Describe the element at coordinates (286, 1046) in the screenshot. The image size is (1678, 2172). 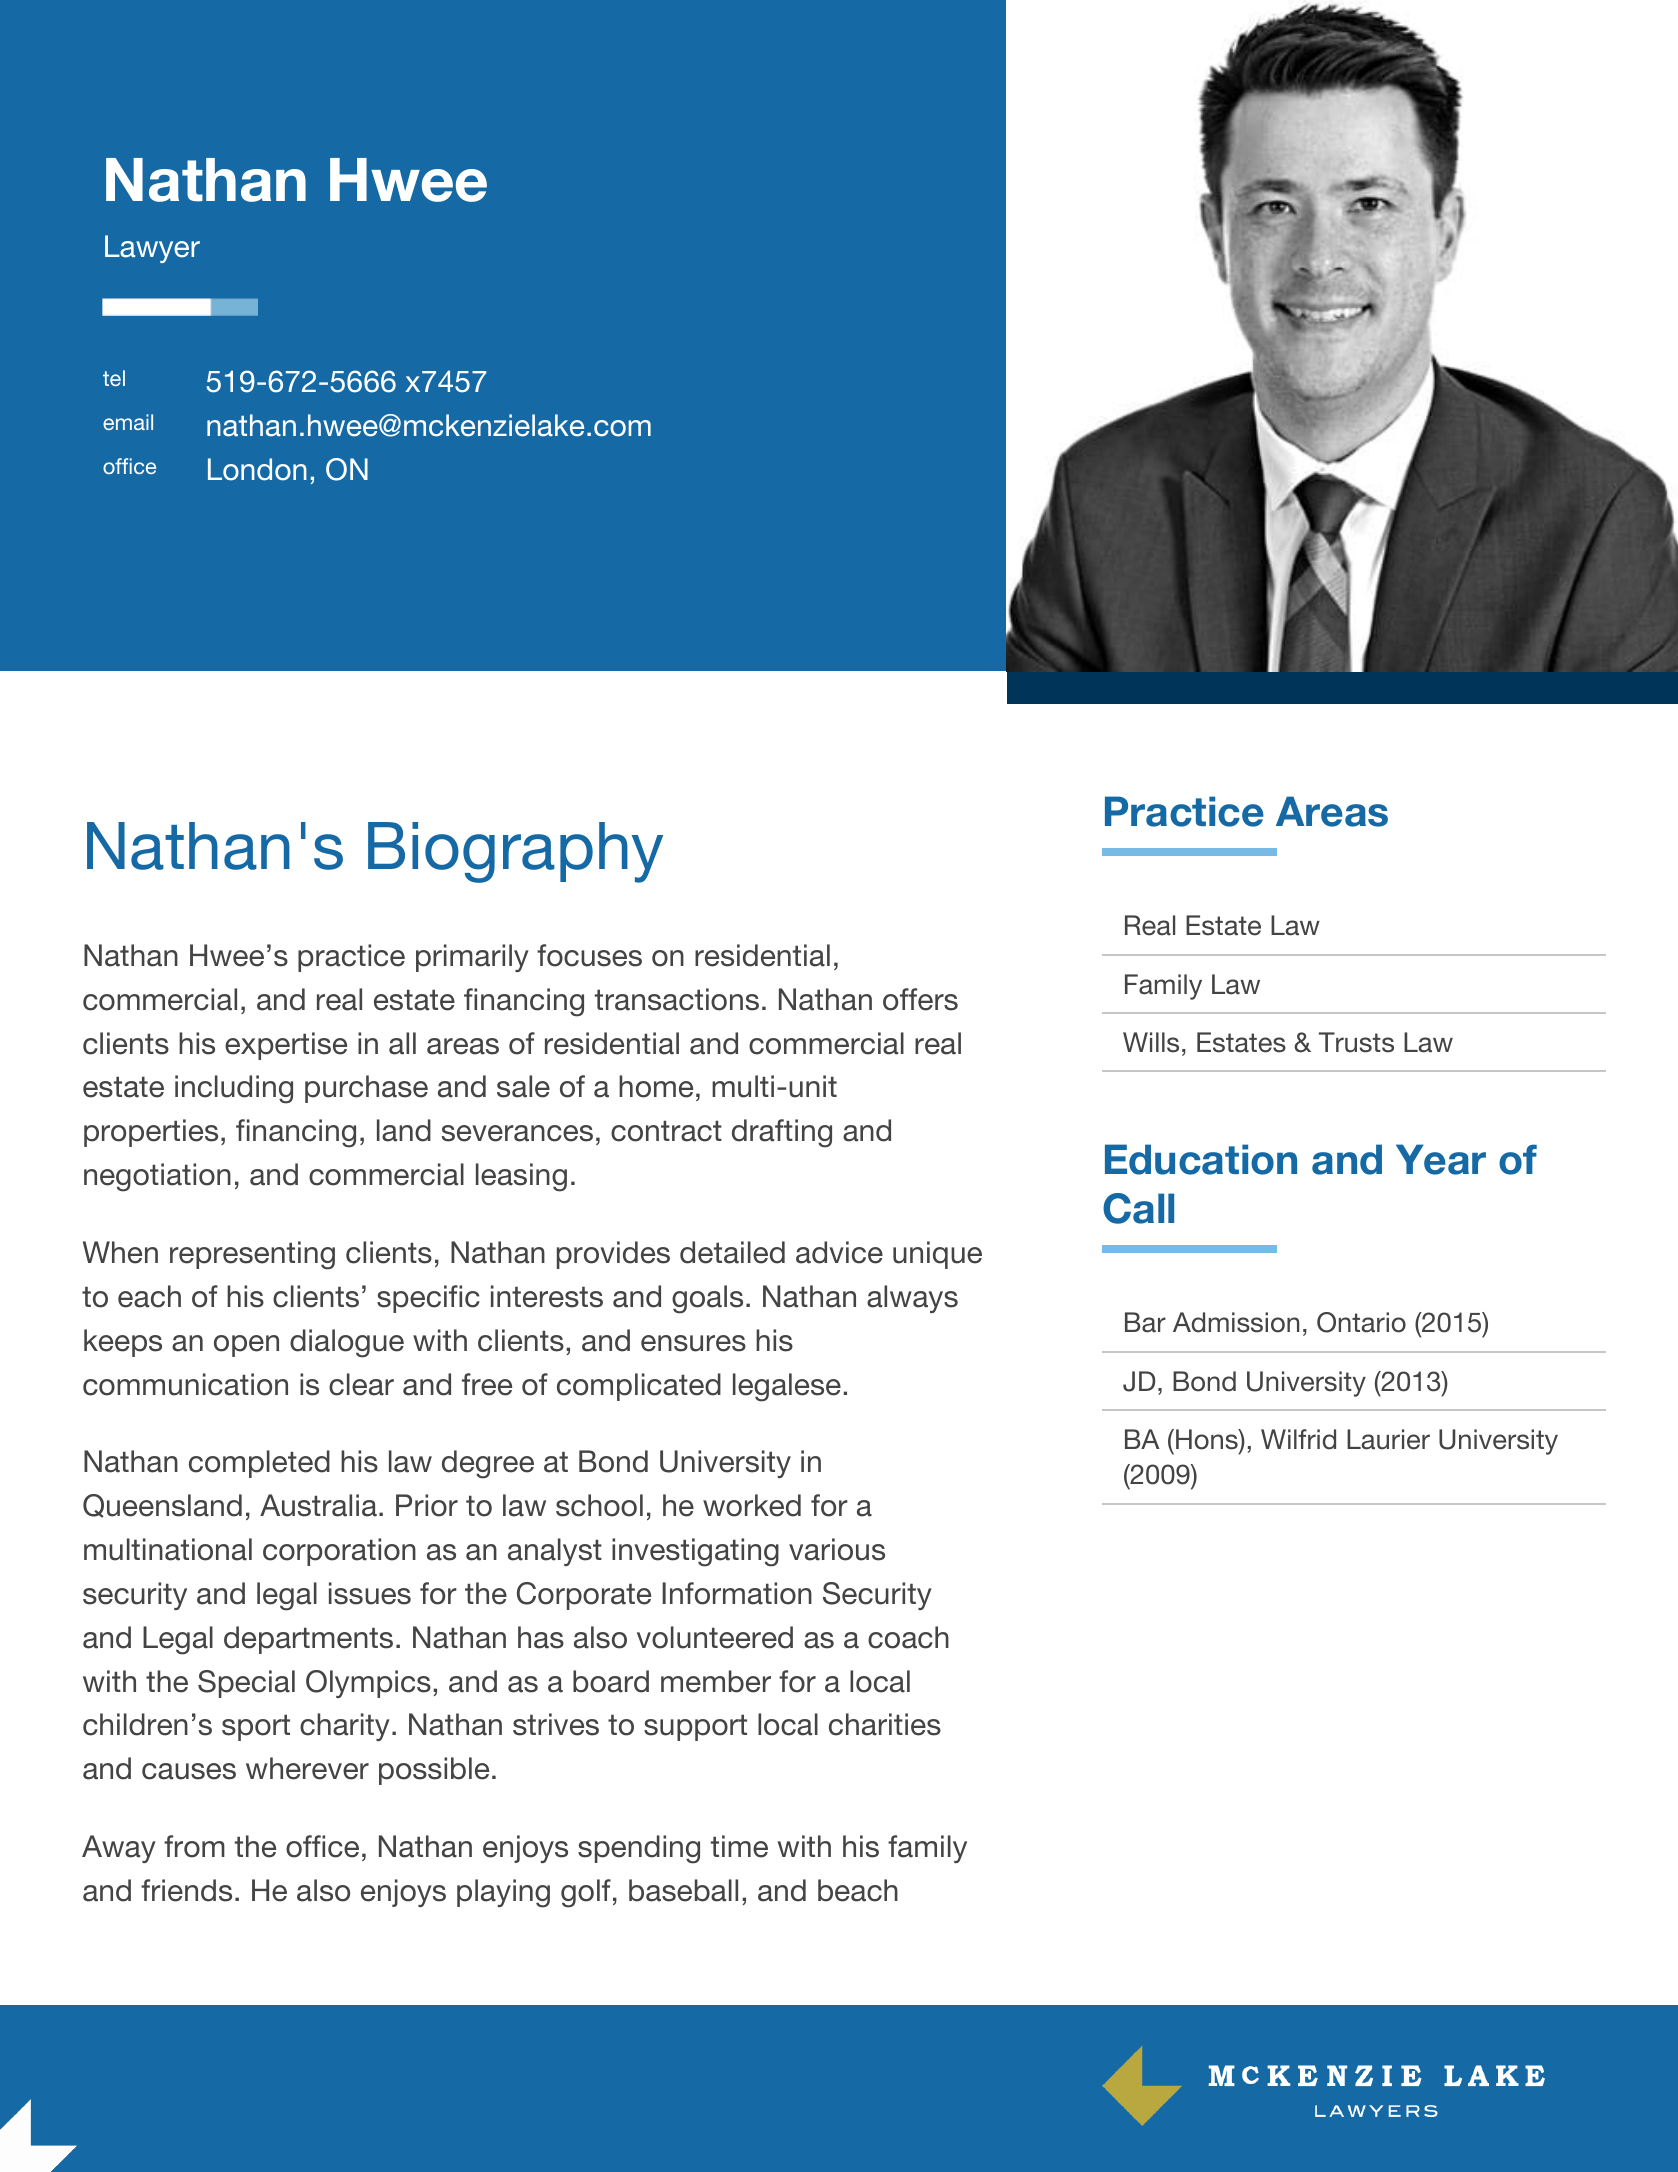
I see `expertise` at that location.
